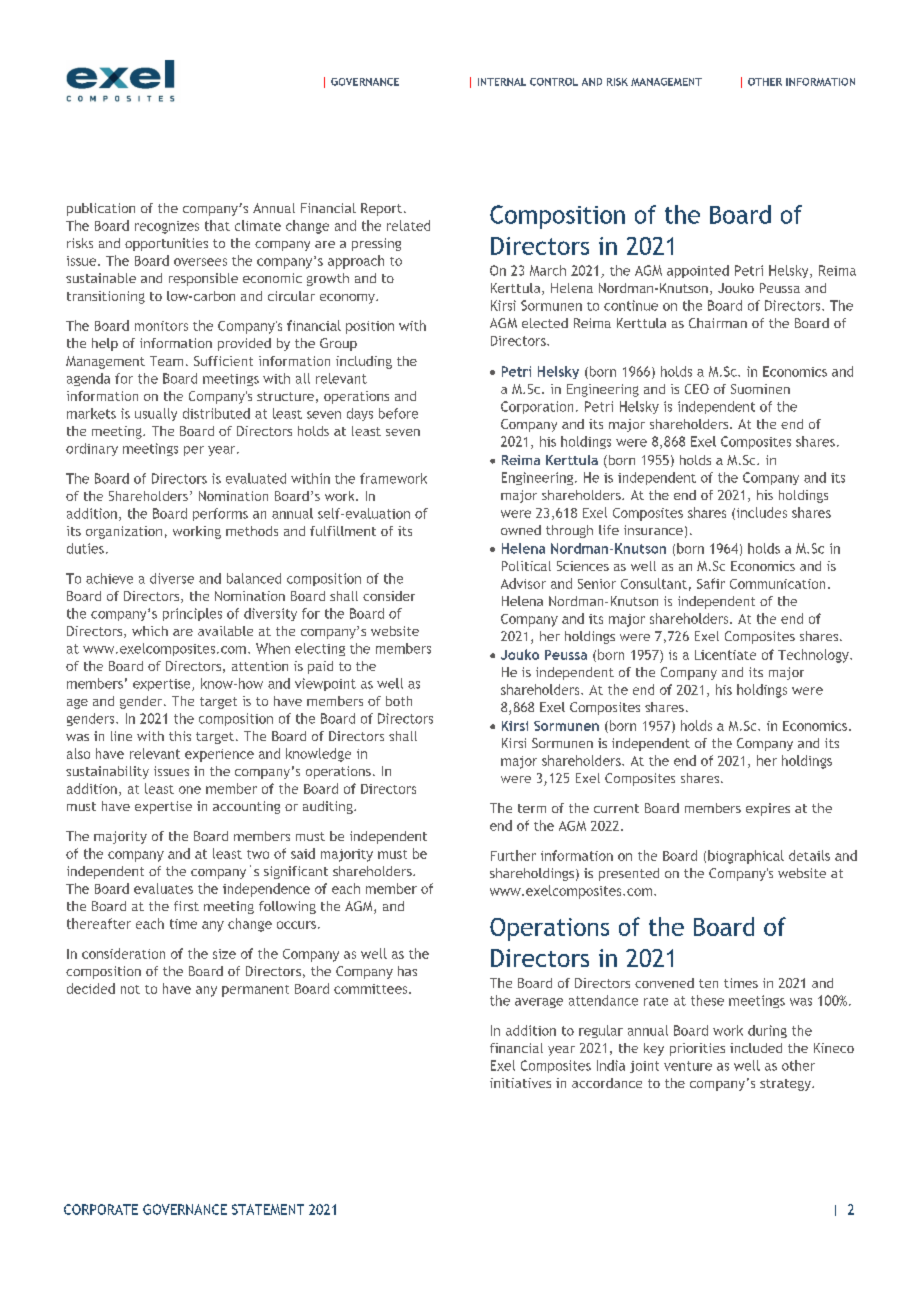  I want to click on CEO, so click(697, 389).
